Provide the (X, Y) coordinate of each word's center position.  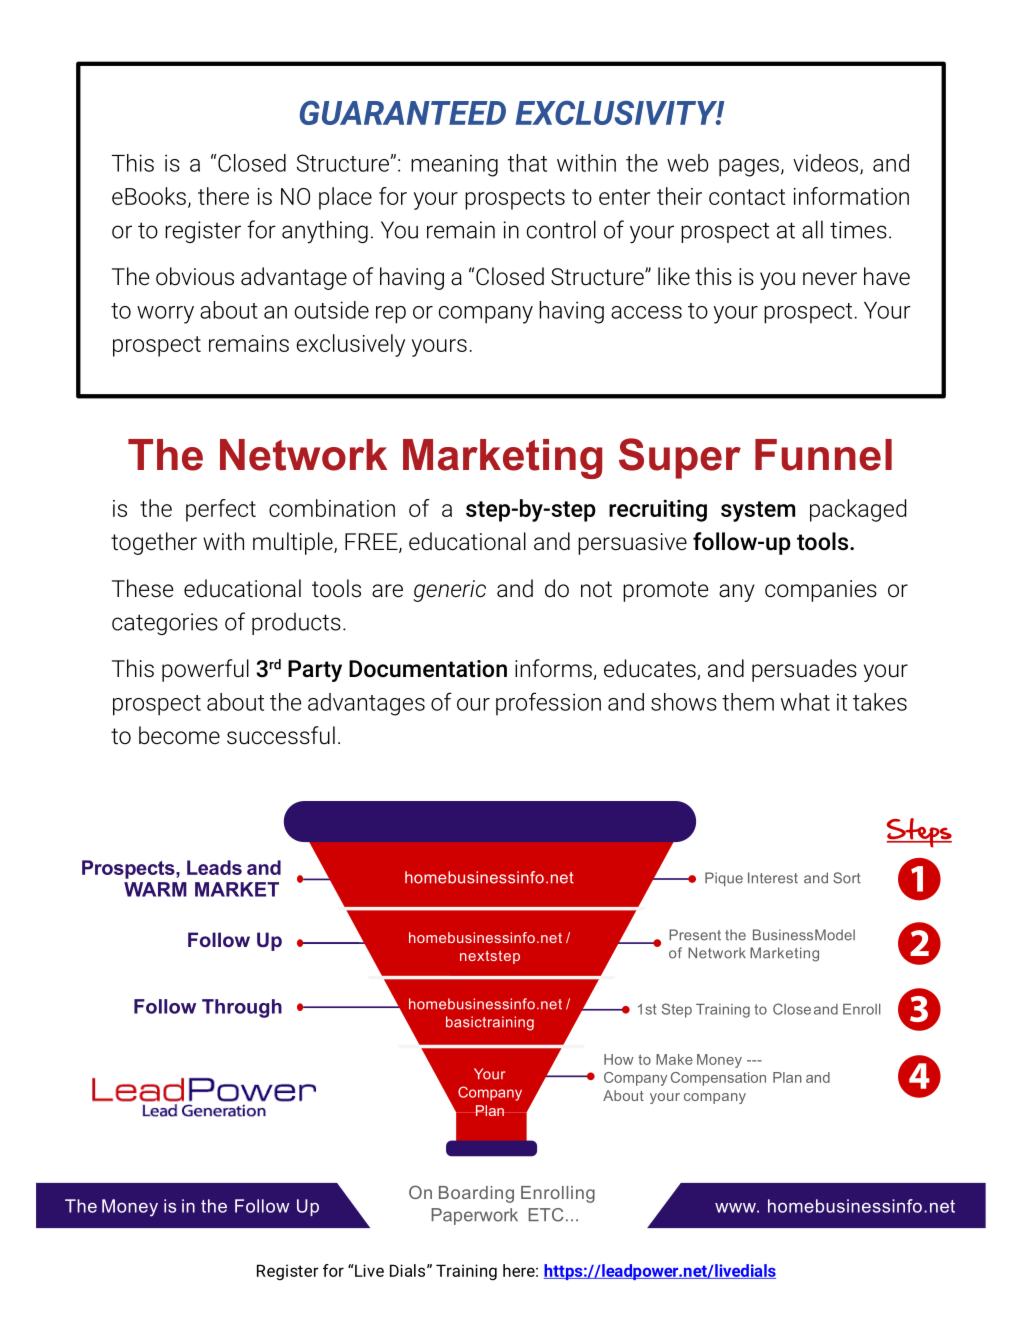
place (345, 198)
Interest (773, 878)
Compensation (718, 1079)
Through (242, 1008)
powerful (205, 670)
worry (165, 315)
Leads (214, 867)
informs (553, 668)
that (527, 163)
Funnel (823, 455)
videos (827, 164)
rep (391, 315)
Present (695, 935)
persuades (804, 670)
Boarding (476, 1194)
